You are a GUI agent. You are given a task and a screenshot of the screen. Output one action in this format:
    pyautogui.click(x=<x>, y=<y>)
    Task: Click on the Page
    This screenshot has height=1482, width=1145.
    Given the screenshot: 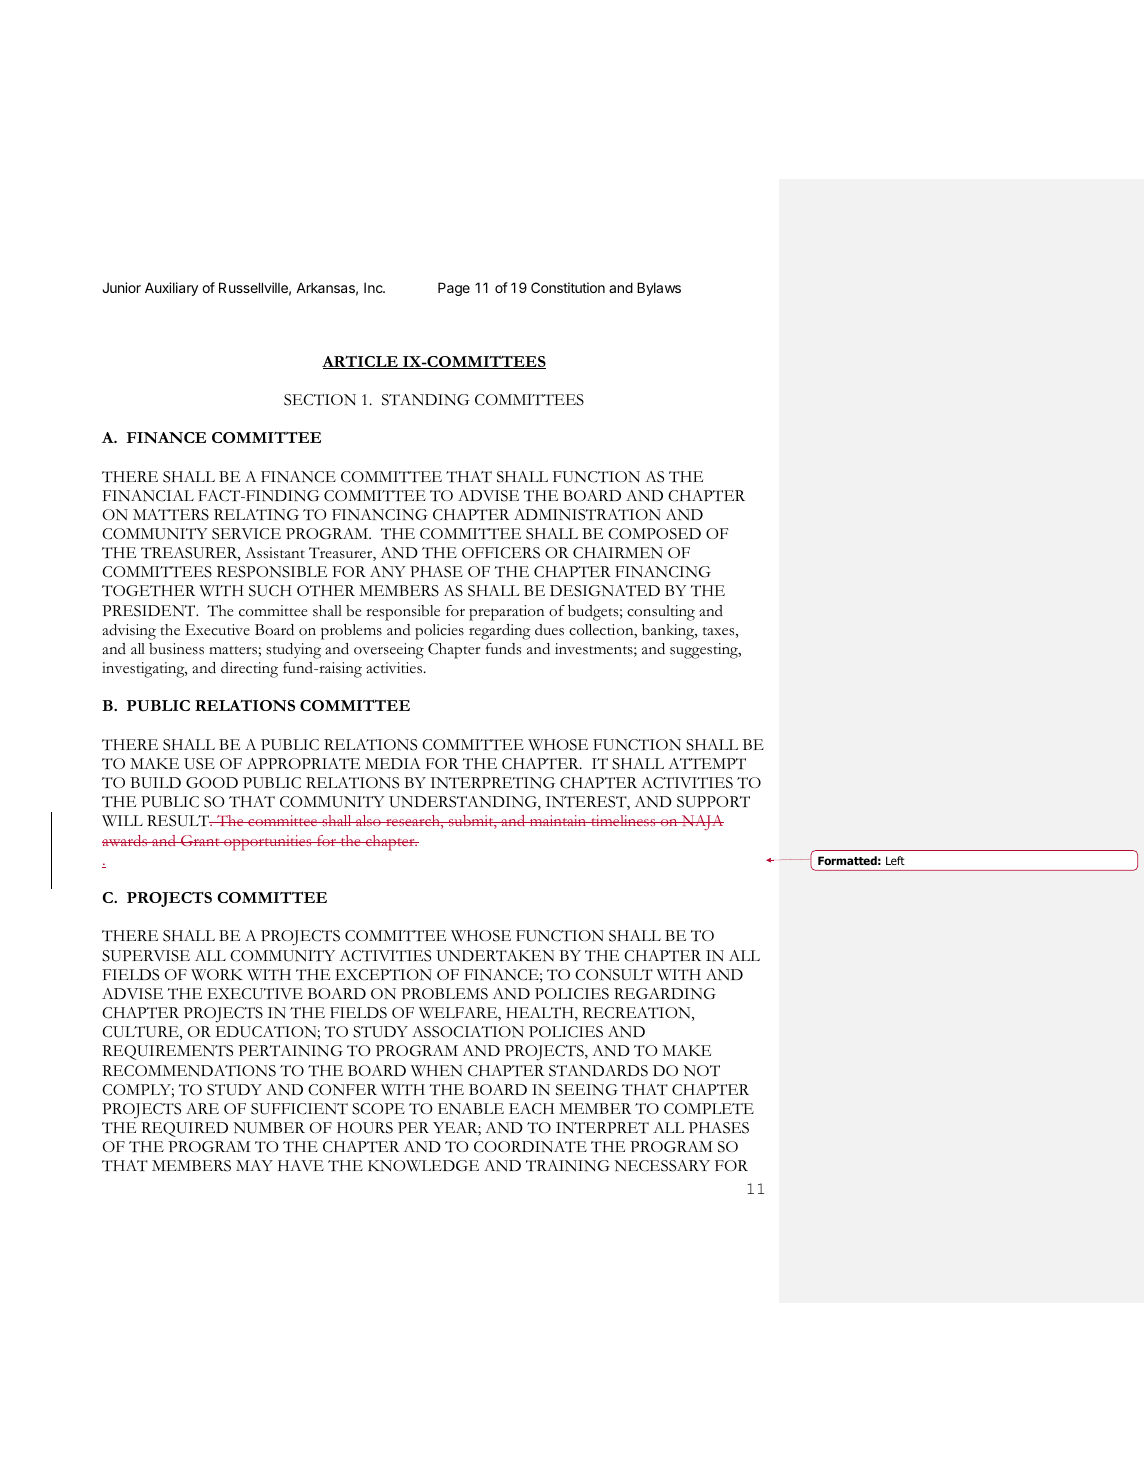 What is the action you would take?
    pyautogui.click(x=454, y=289)
